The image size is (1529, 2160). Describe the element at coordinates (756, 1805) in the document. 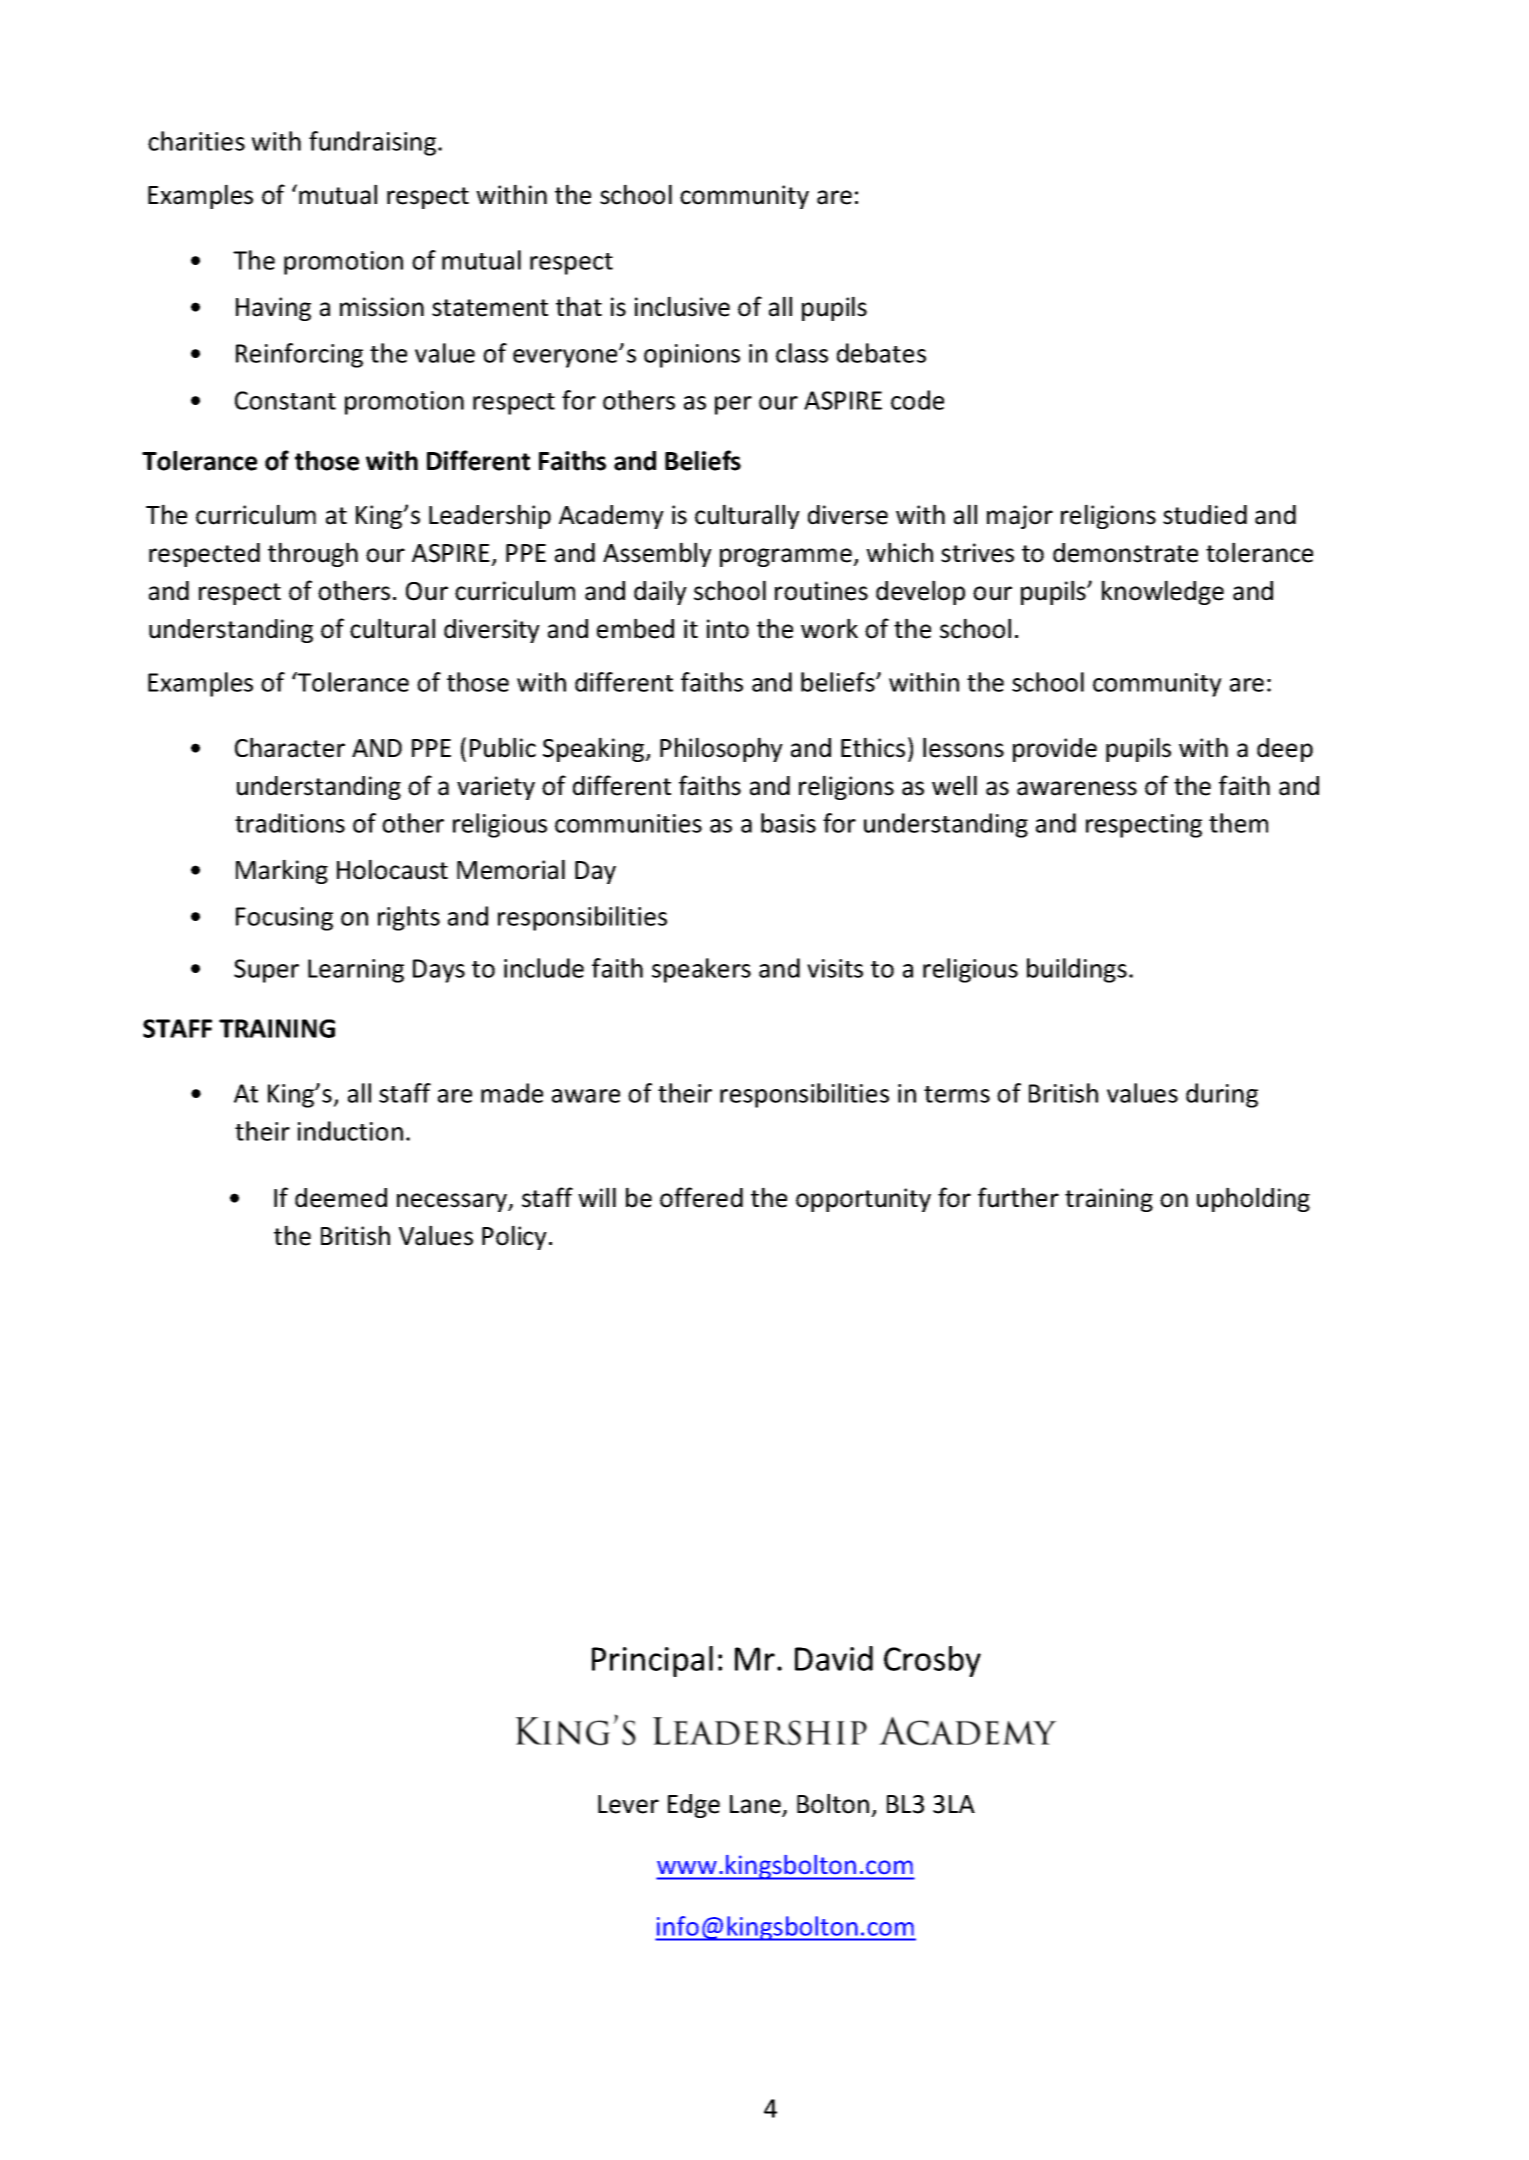

I see `Lane` at that location.
